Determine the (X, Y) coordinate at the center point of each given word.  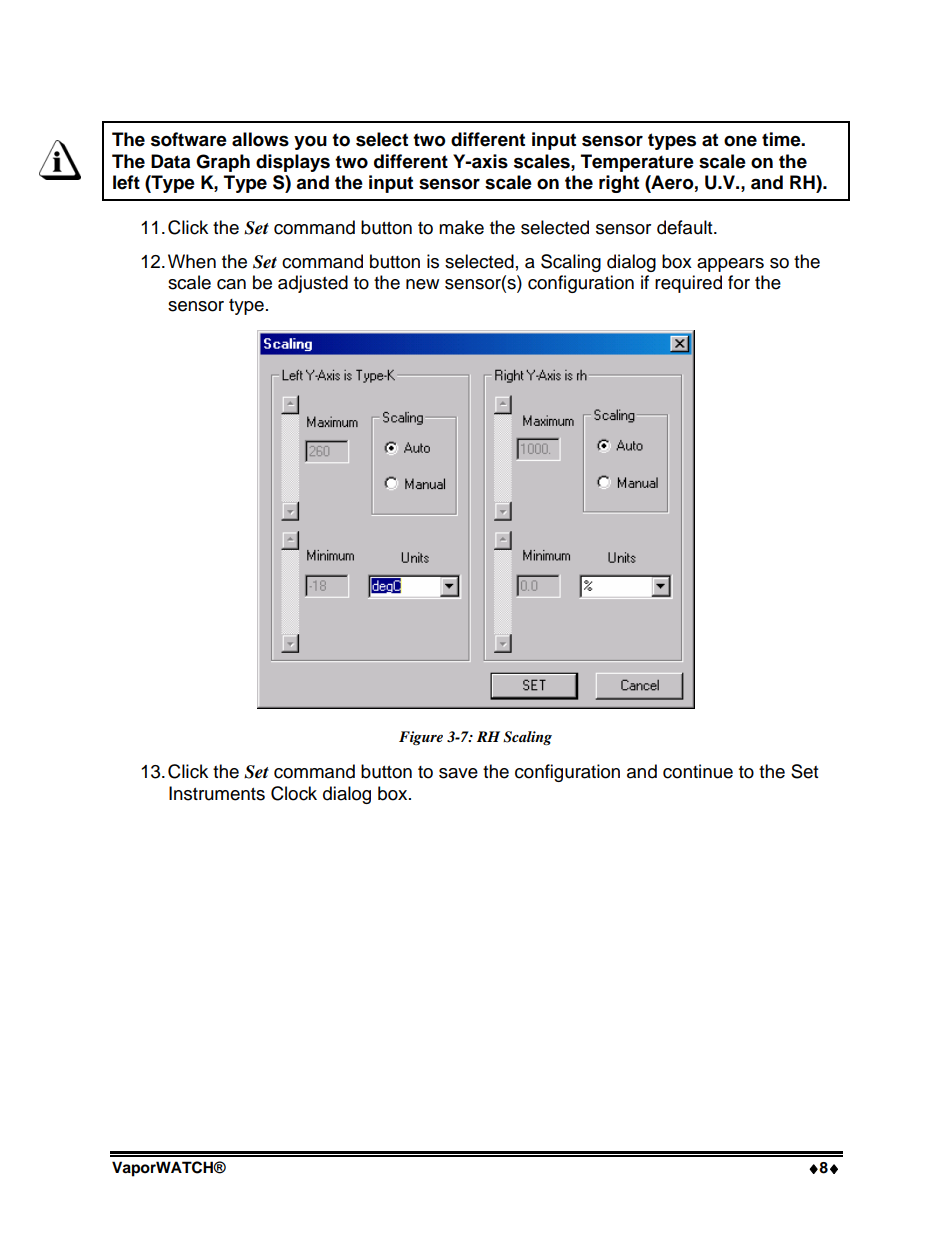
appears (730, 265)
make (461, 227)
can (231, 284)
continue (698, 771)
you (310, 142)
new (422, 284)
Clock (294, 793)
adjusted (313, 284)
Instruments (217, 793)
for (739, 282)
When (192, 261)
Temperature (637, 163)
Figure (421, 738)
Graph (223, 163)
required (688, 284)
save (458, 773)
